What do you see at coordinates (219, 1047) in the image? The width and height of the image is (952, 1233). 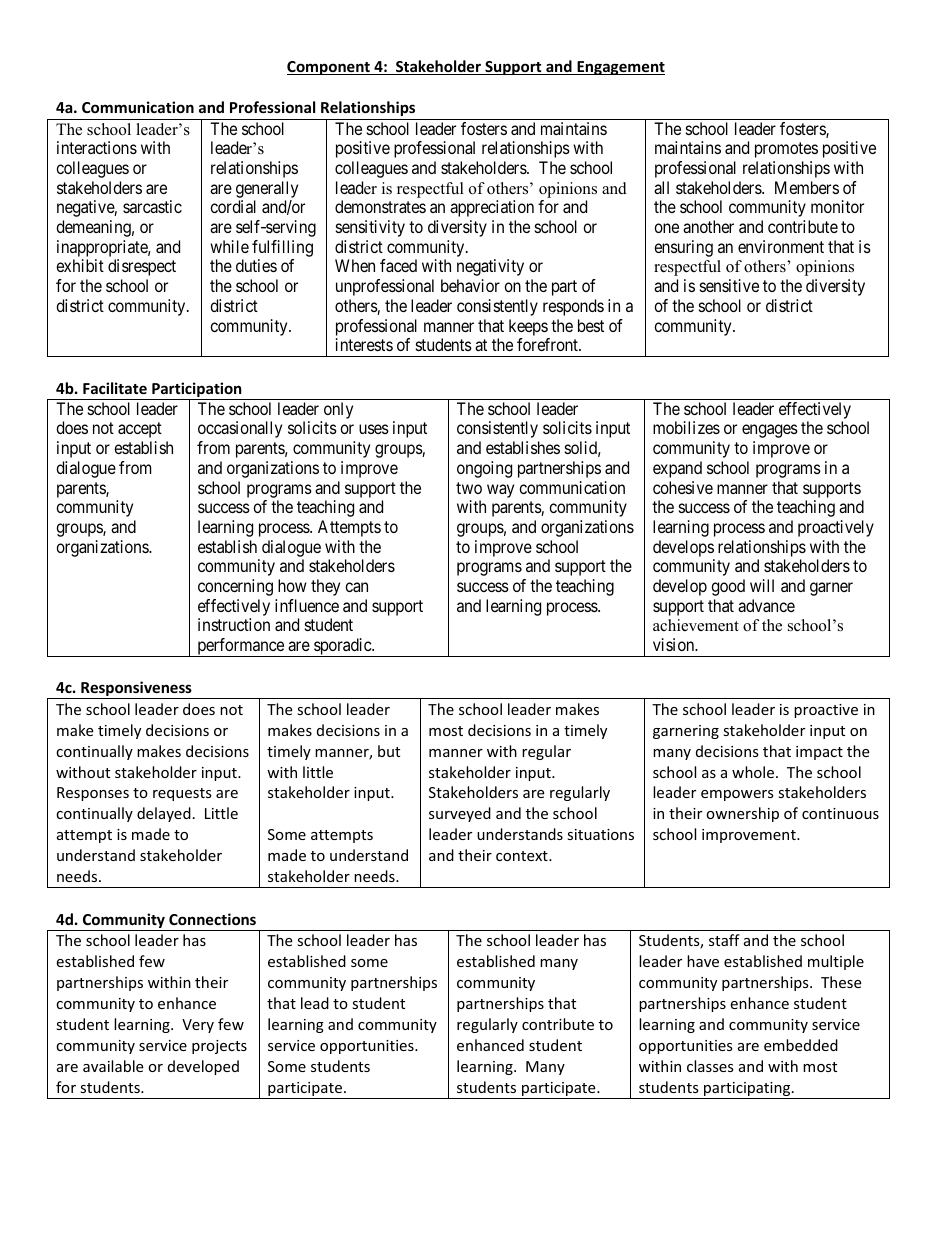 I see `projects` at bounding box center [219, 1047].
